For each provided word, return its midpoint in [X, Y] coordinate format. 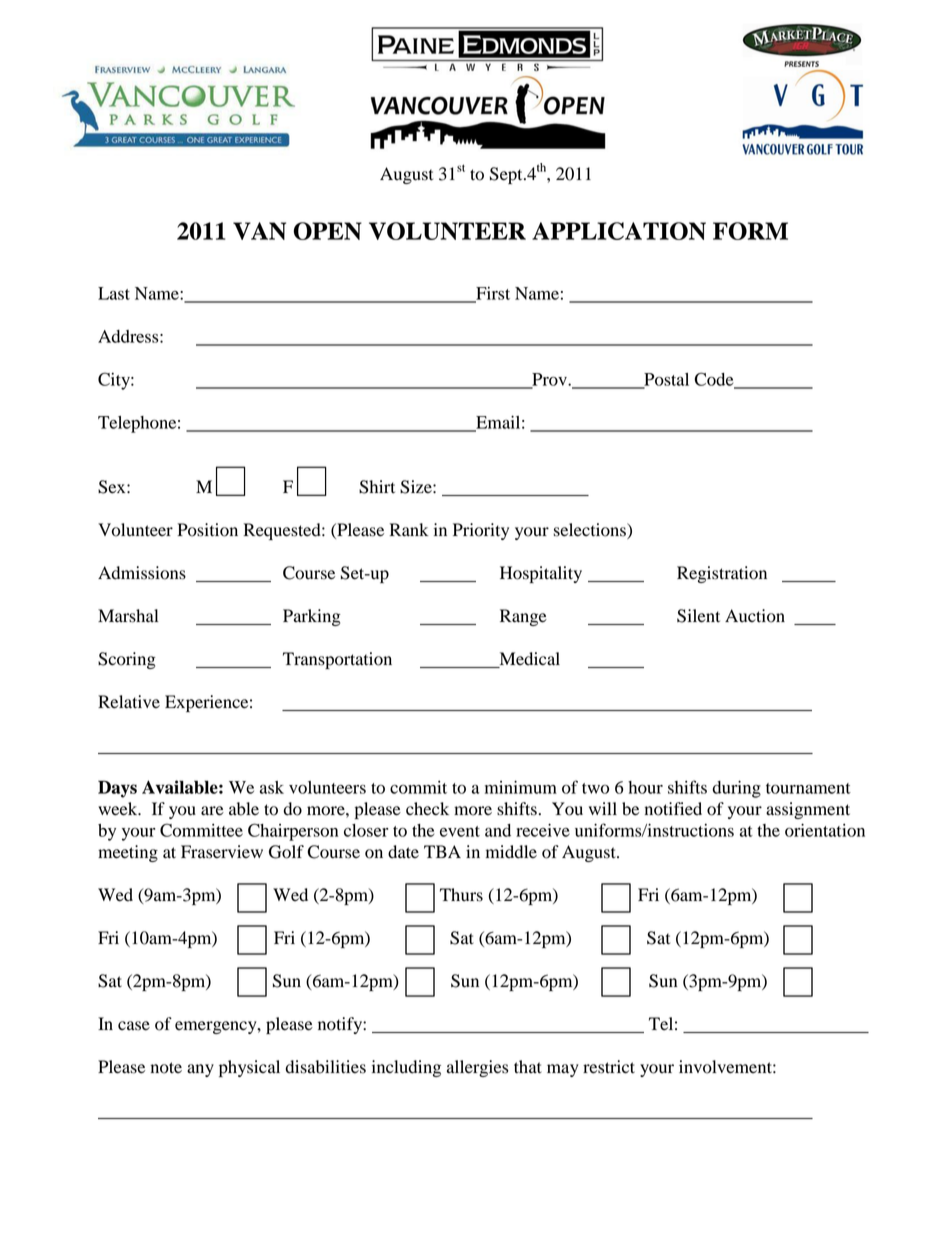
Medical [530, 659]
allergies [477, 1068]
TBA [442, 851]
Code [715, 380]
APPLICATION [619, 231]
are [212, 811]
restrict [609, 1067]
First [492, 294]
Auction [755, 616]
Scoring [127, 660]
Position [207, 530]
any [200, 1070]
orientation [825, 830]
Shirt [377, 487]
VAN [259, 231]
